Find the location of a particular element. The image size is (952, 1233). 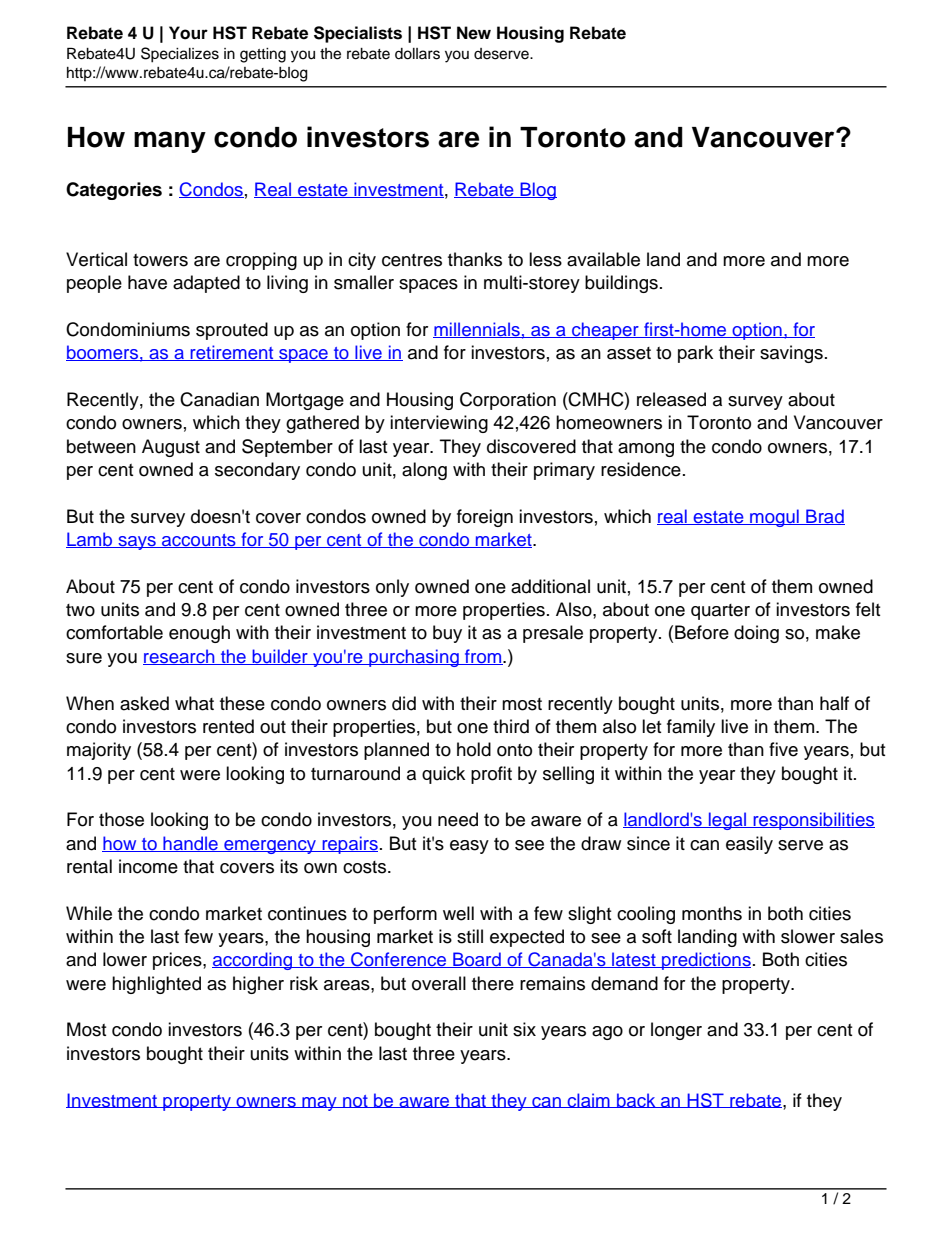

mogul is located at coordinates (774, 518).
